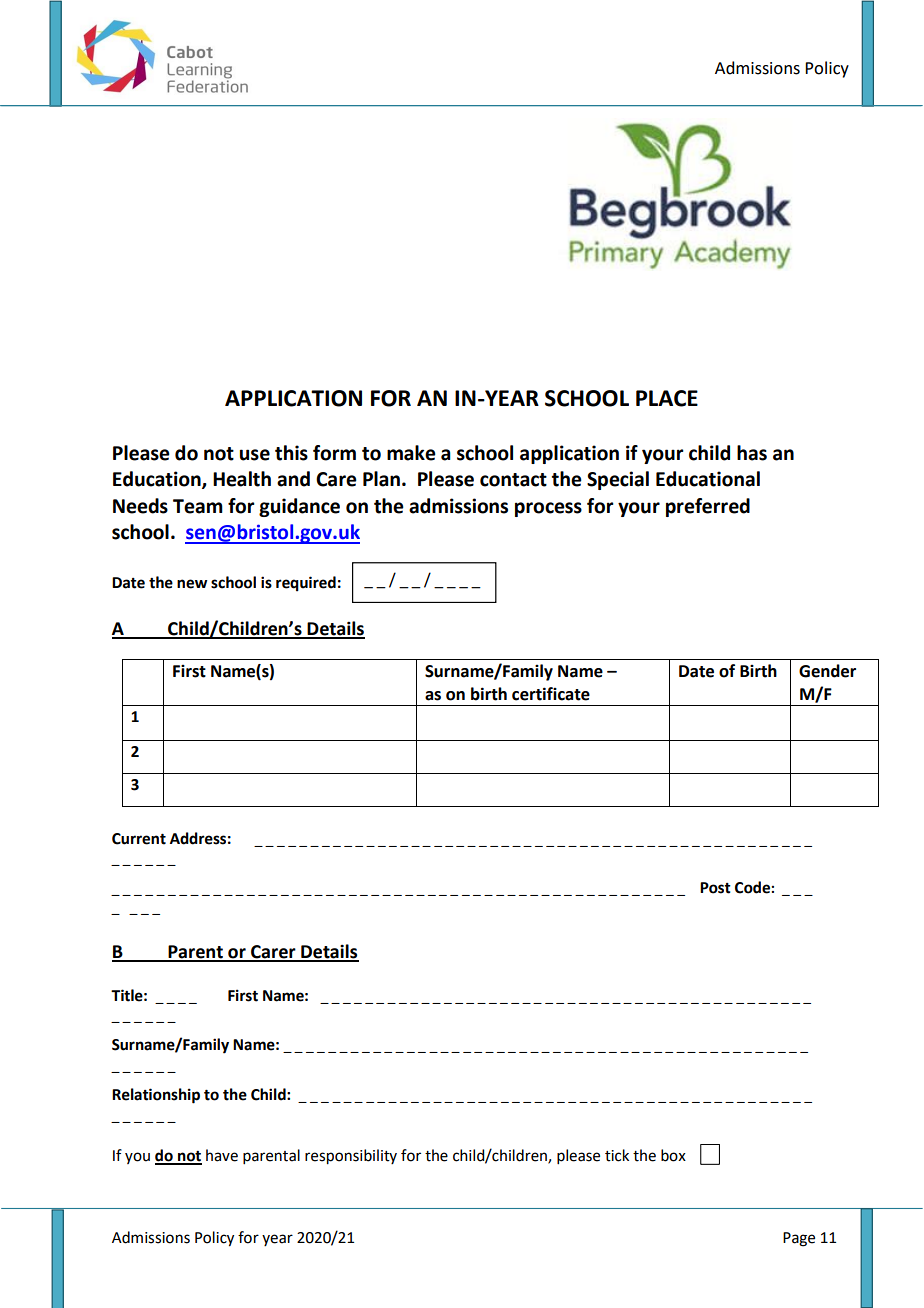 This page has height=1308, width=924. I want to click on have, so click(222, 1155).
